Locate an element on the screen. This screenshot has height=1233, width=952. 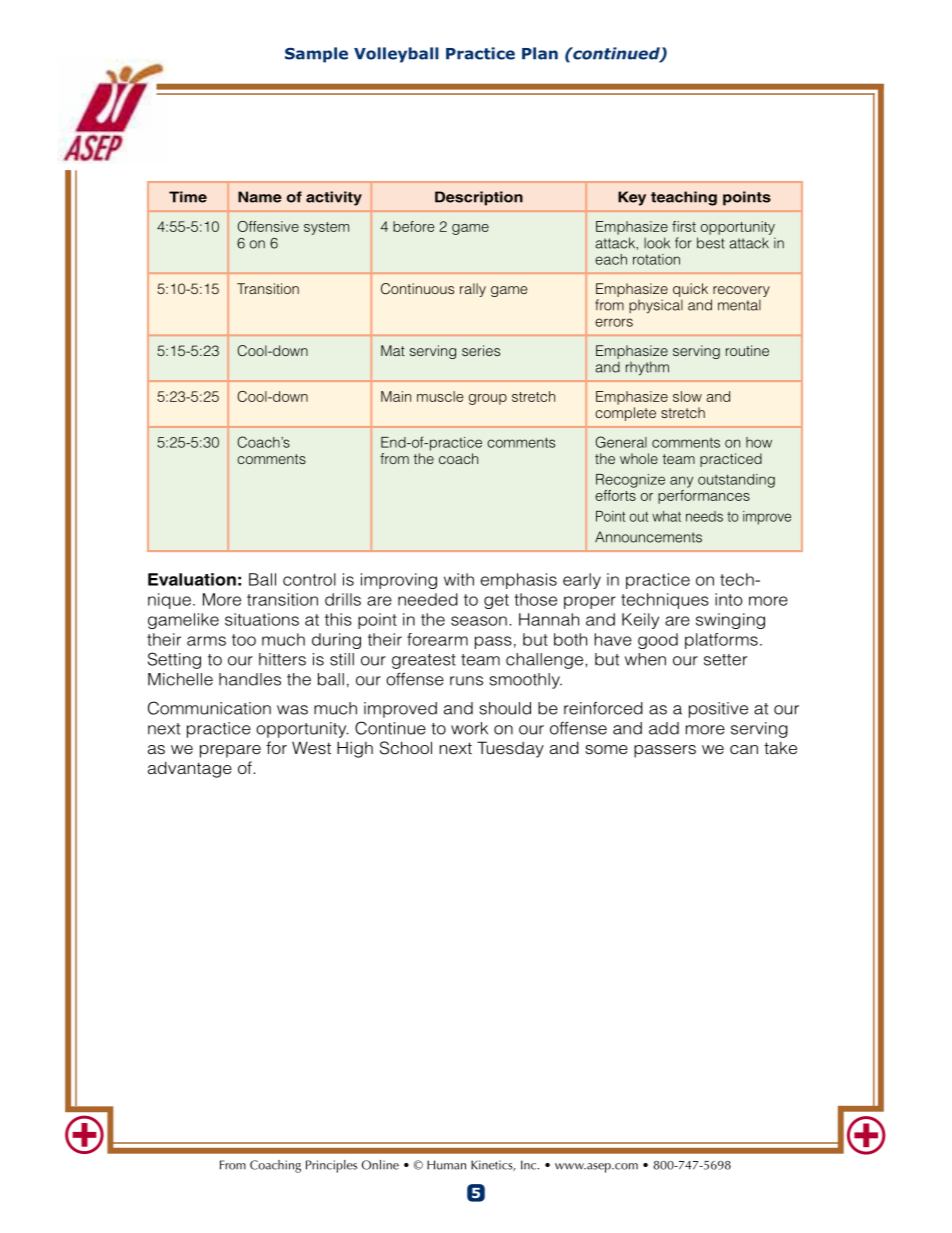
season is located at coordinates (479, 621).
